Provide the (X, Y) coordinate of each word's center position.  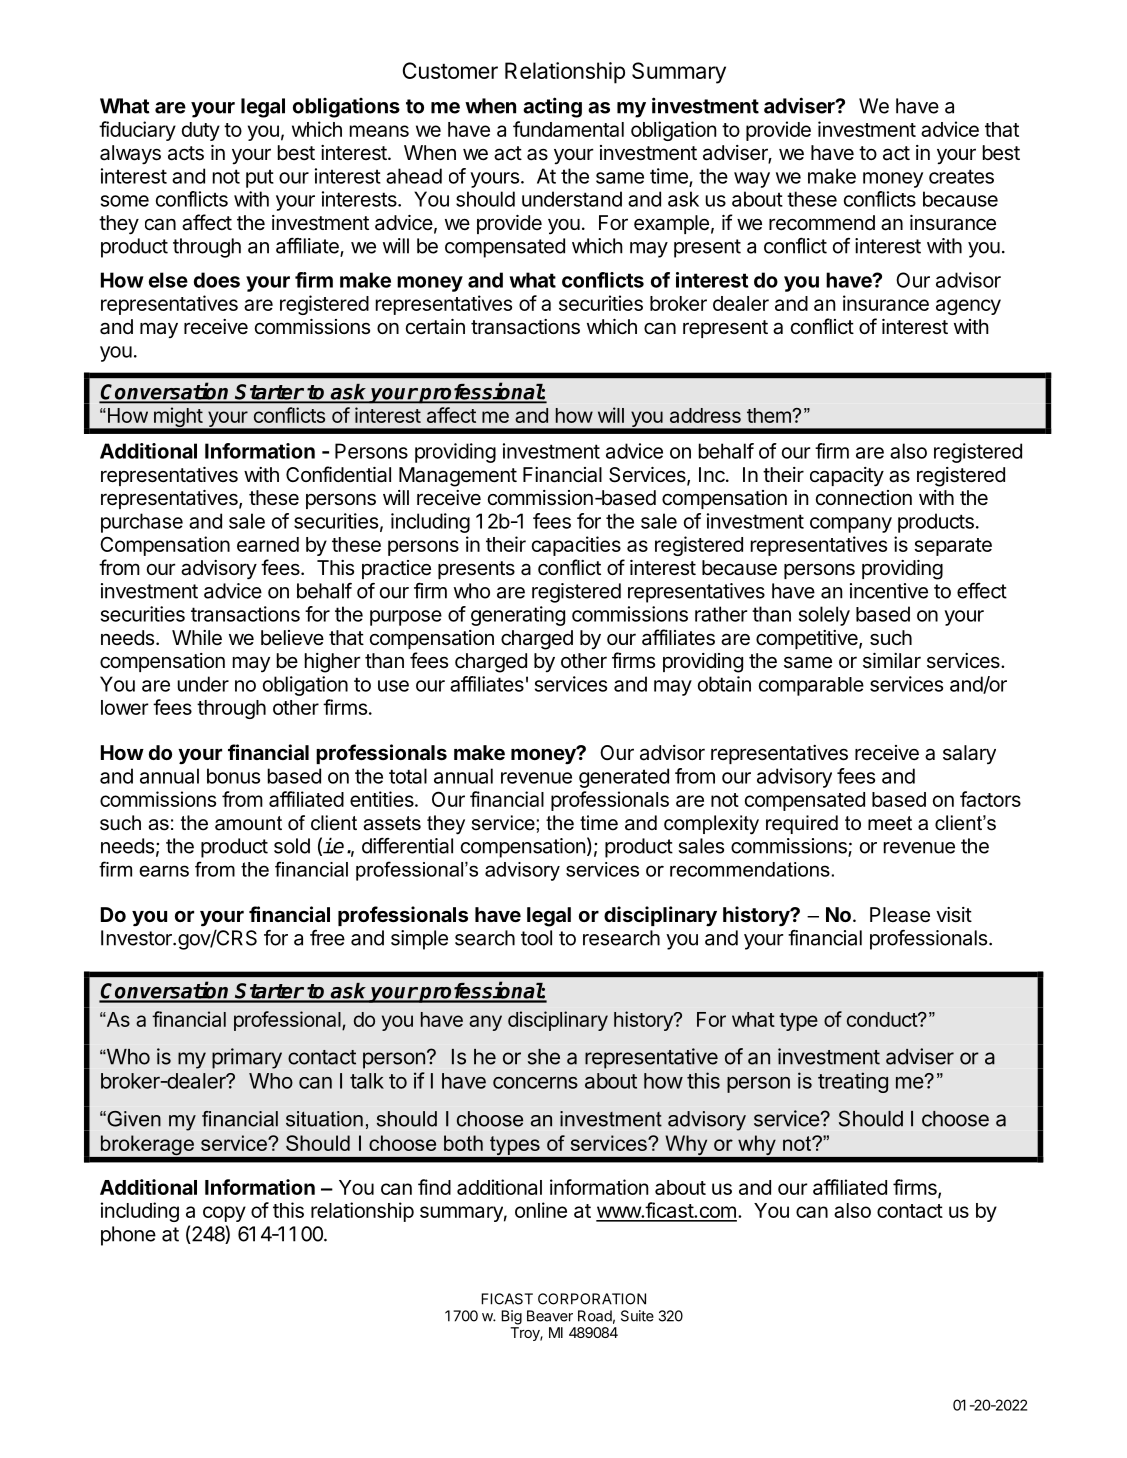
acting (552, 107)
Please (900, 915)
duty (201, 131)
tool (536, 938)
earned (268, 544)
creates (961, 176)
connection (864, 497)
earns (164, 871)
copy (224, 1214)
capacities (576, 546)
